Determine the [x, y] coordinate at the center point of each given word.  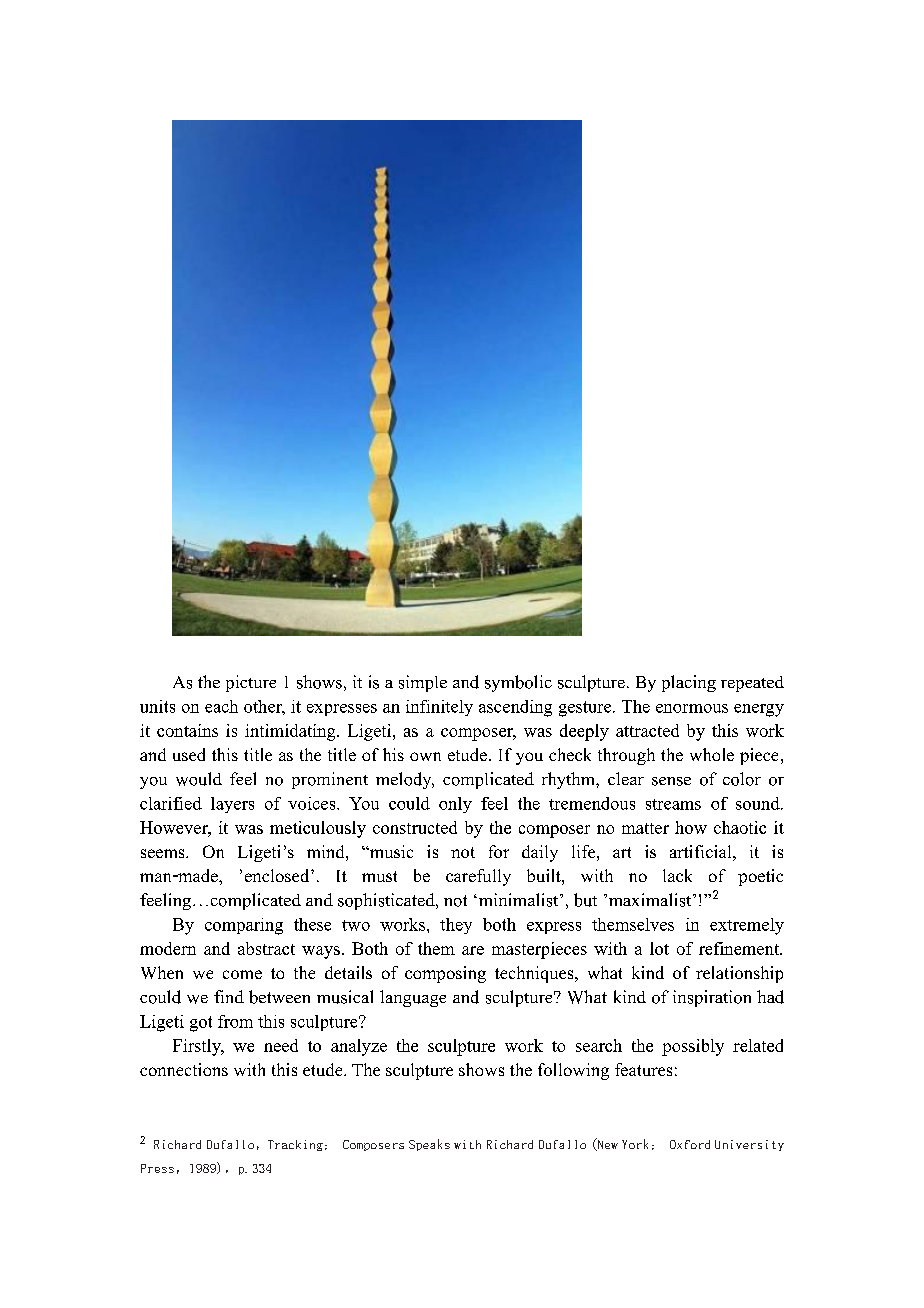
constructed [415, 827]
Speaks [429, 1145]
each [221, 706]
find [229, 996]
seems [164, 853]
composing [445, 974]
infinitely [439, 708]
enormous [692, 708]
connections [184, 1069]
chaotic [740, 827]
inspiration [712, 998]
